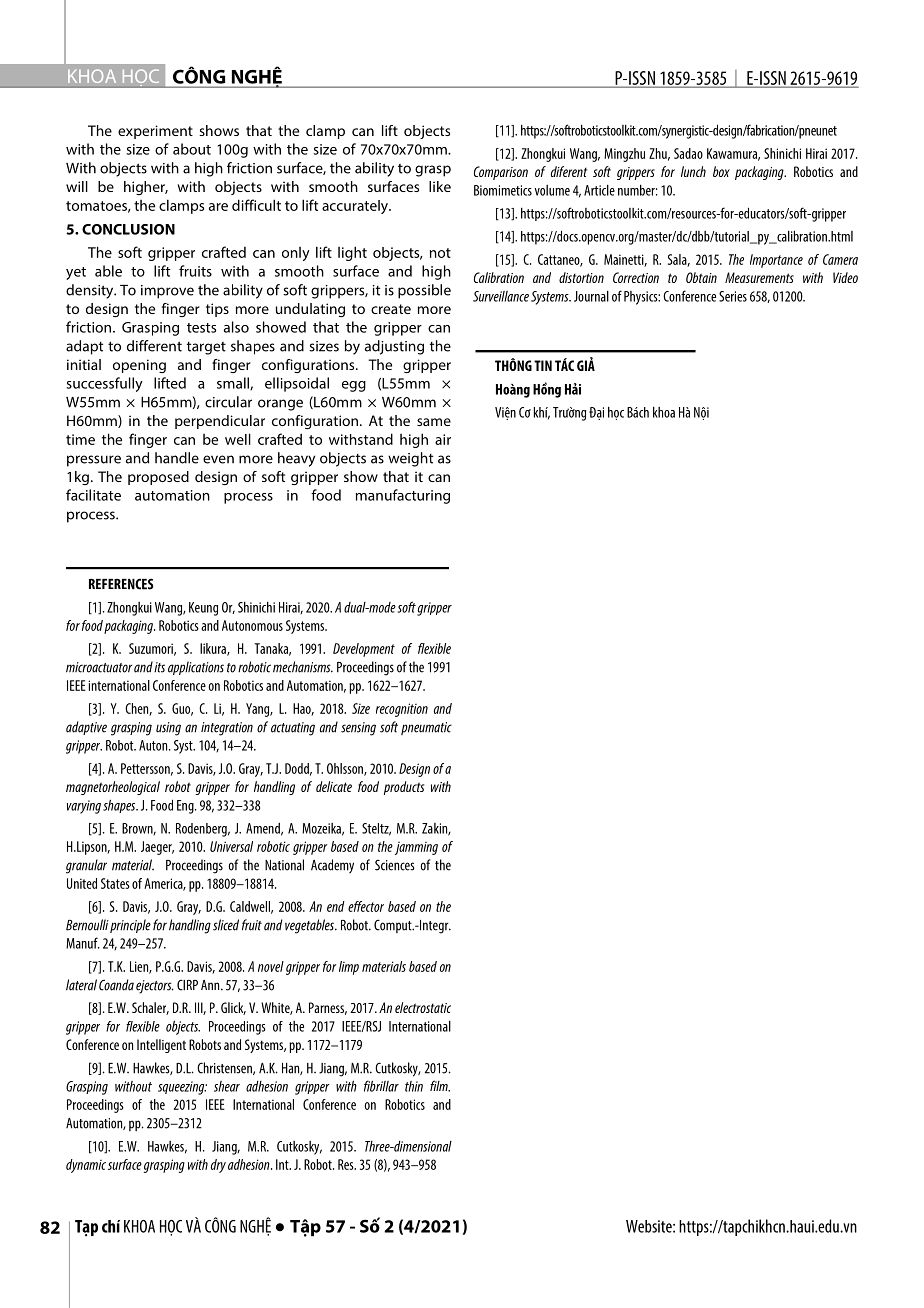 The image size is (924, 1308). Describe the element at coordinates (192, 149) in the document. I see `about` at that location.
